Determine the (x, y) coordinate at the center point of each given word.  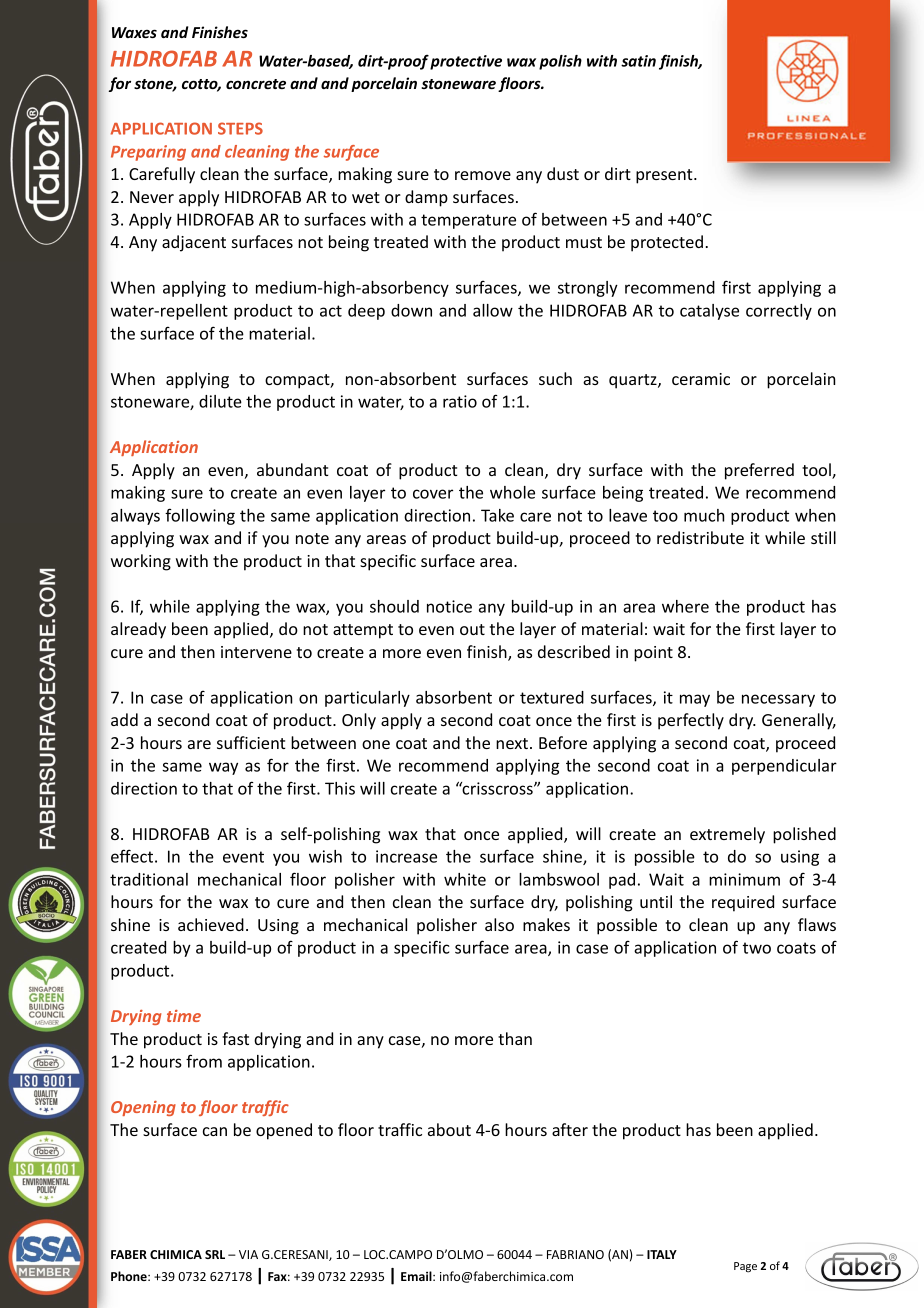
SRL (215, 1254)
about (449, 1129)
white (465, 879)
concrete (256, 84)
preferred (759, 471)
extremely (727, 835)
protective (466, 62)
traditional (149, 879)
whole (512, 492)
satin (638, 61)
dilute (220, 401)
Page (745, 1267)
